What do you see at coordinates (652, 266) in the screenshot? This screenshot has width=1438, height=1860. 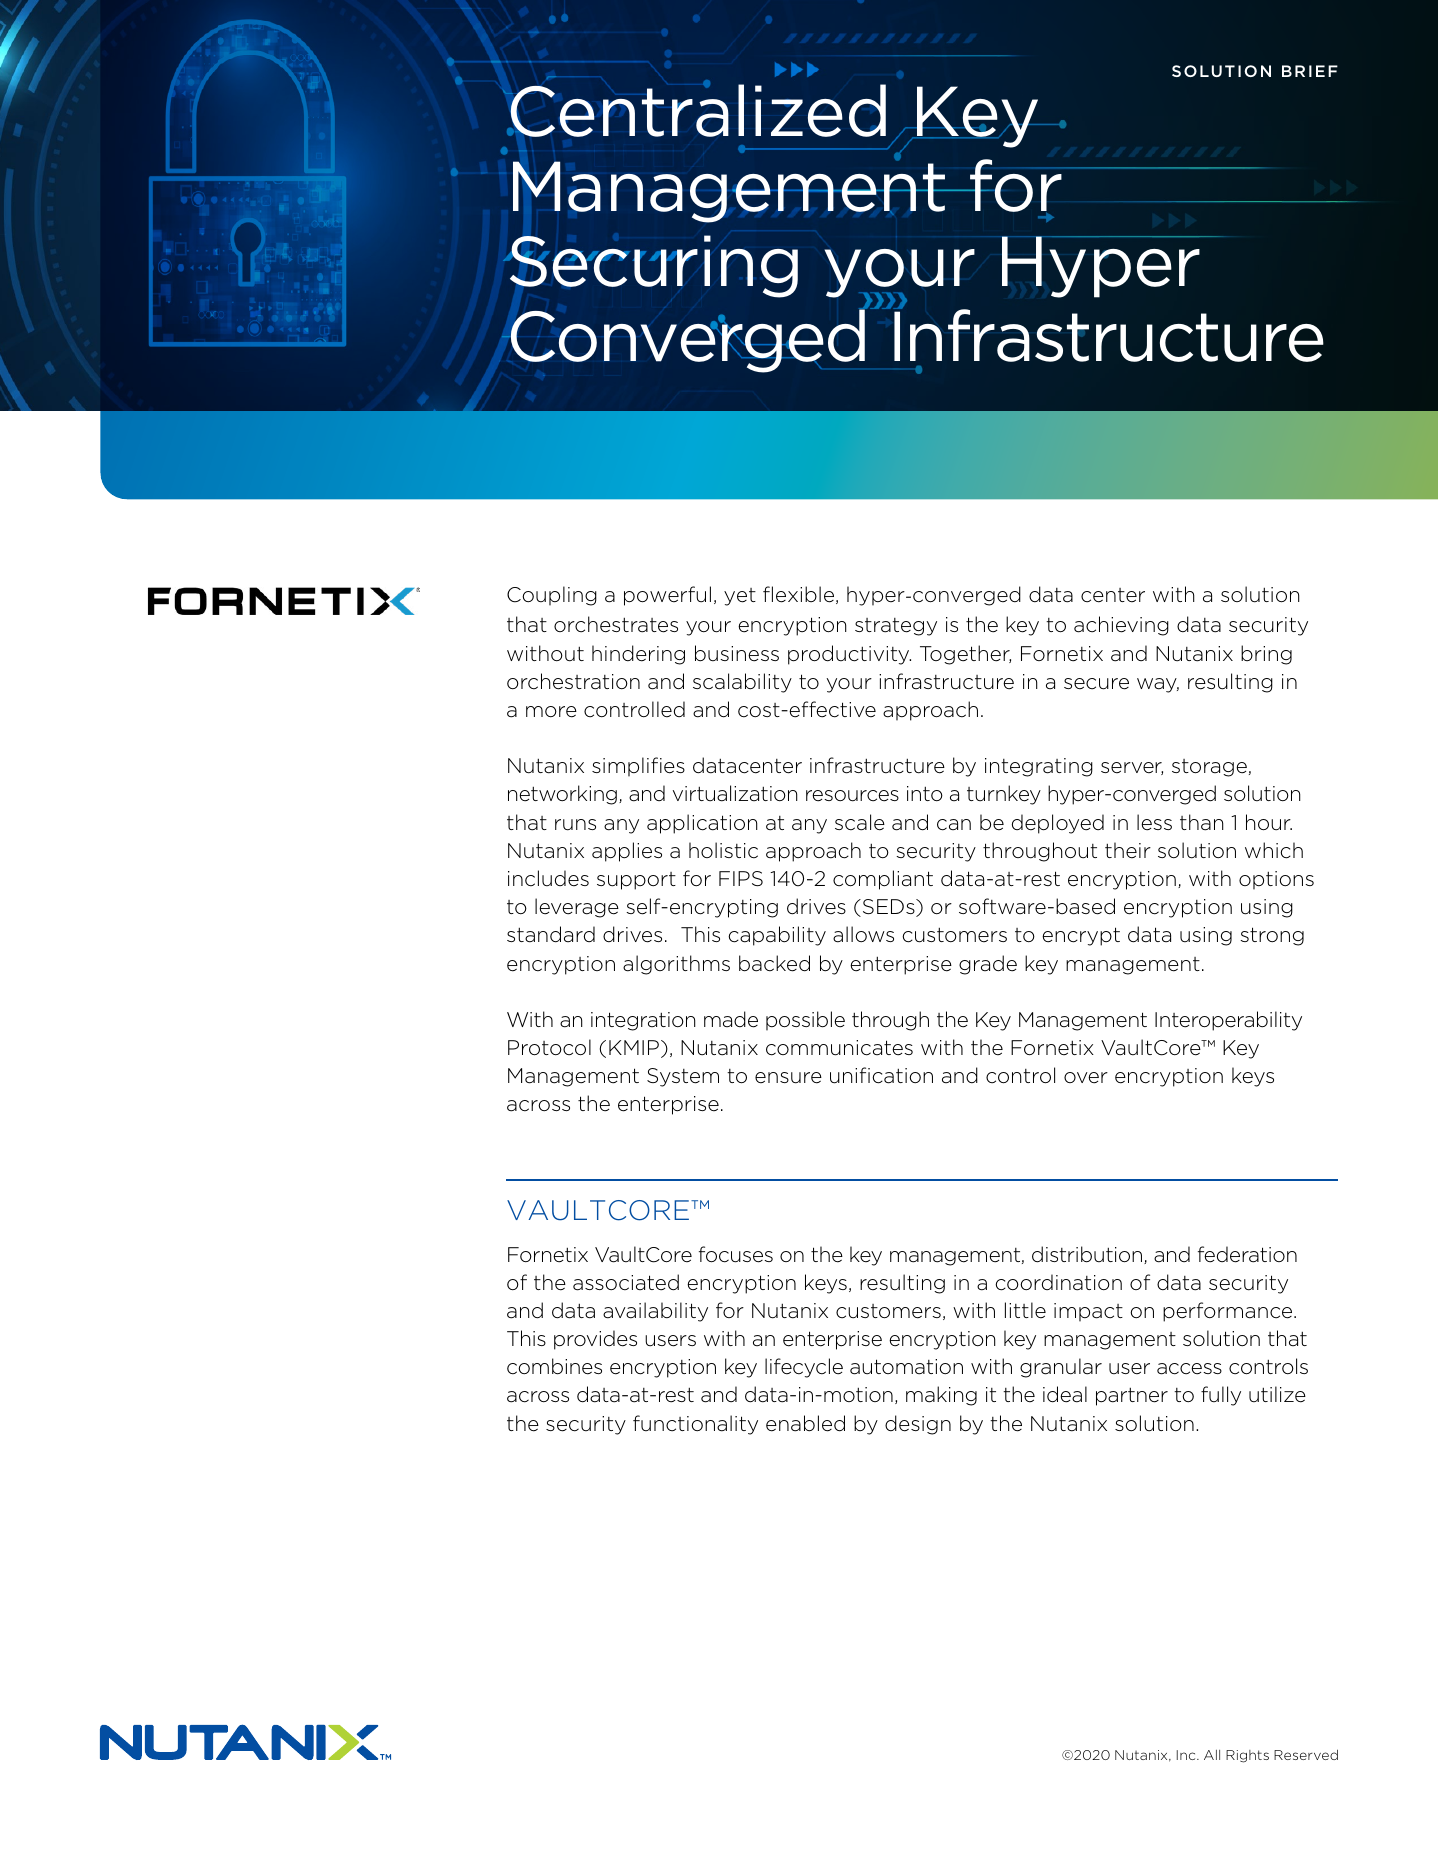 I see `Securing` at bounding box center [652, 266].
